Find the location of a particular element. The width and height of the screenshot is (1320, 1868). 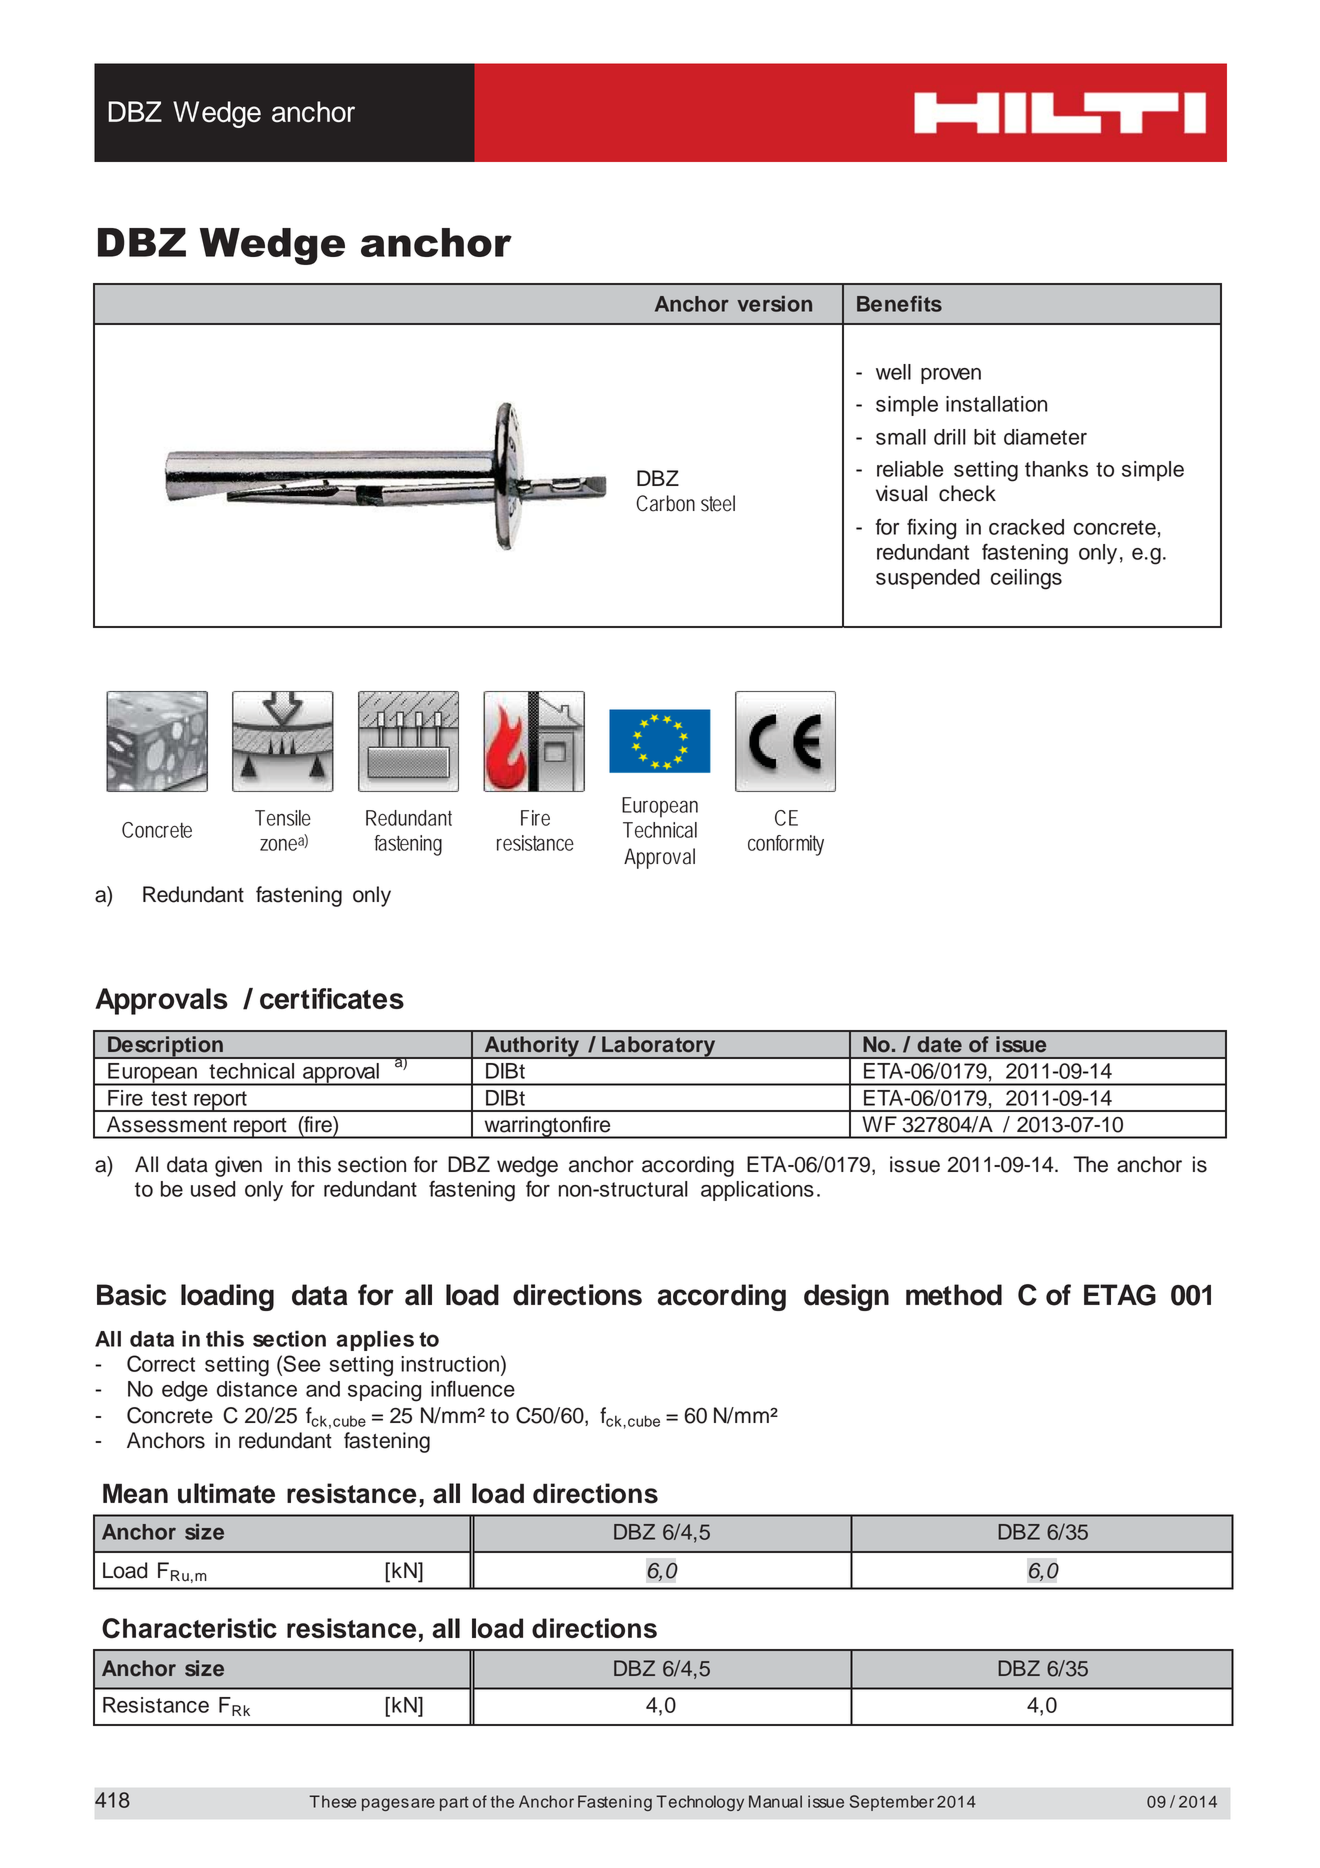

Technology is located at coordinates (700, 1803).
